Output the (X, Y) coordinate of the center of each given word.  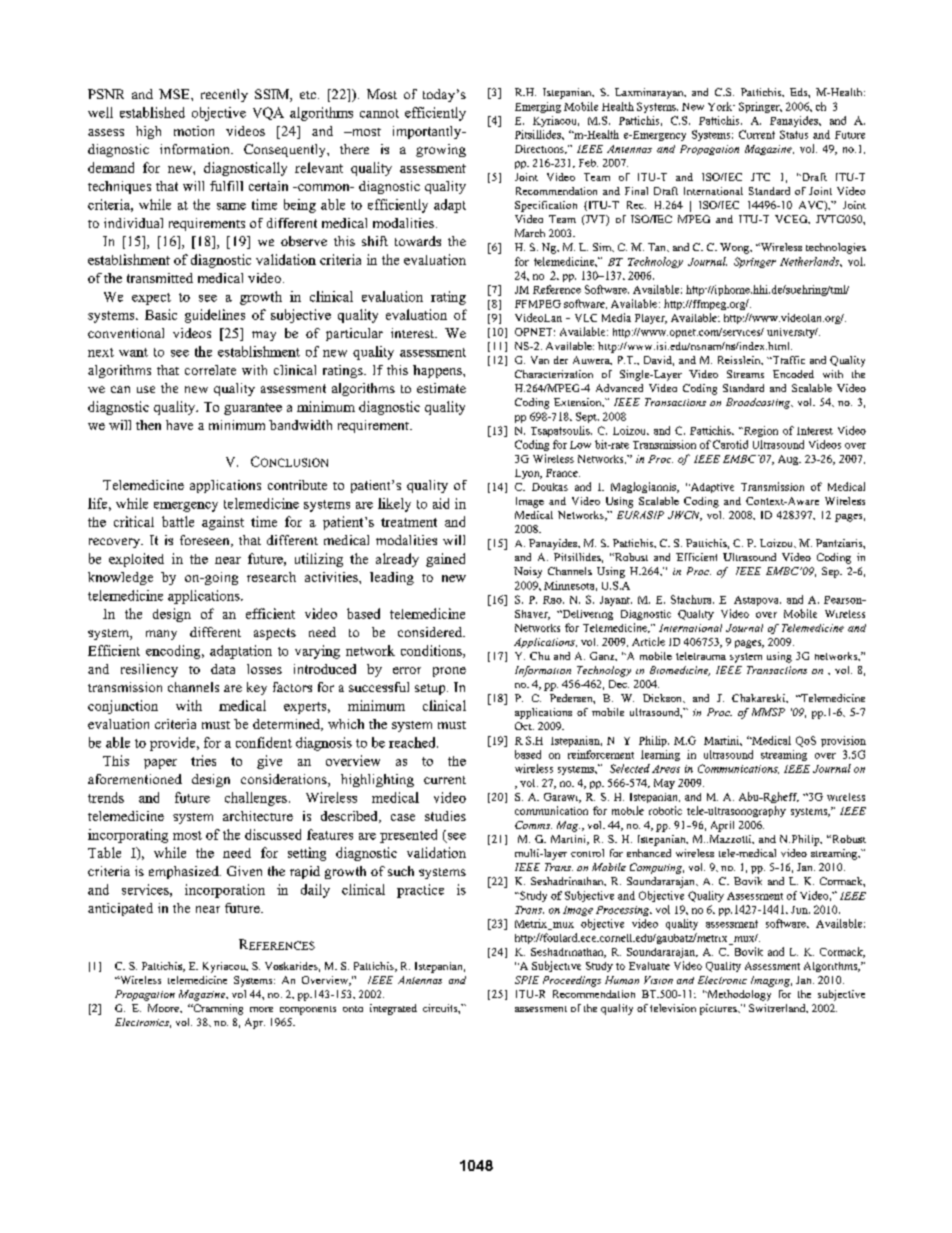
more (261, 1009)
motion (194, 131)
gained (445, 560)
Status (794, 134)
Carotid (730, 444)
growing (441, 150)
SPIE (527, 980)
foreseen (206, 541)
